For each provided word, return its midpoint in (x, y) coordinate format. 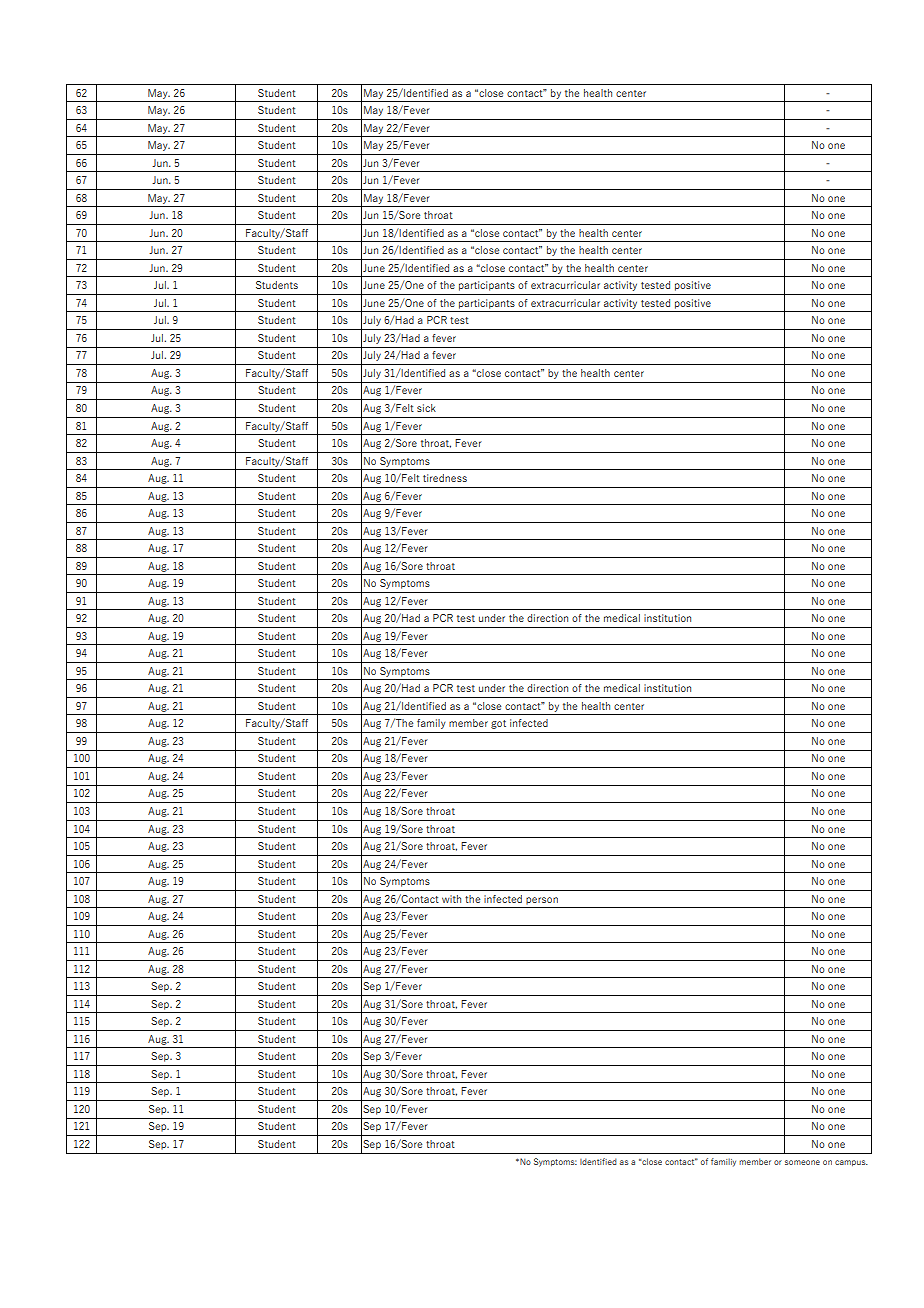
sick (426, 408)
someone (802, 1162)
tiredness (445, 478)
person (542, 901)
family (431, 724)
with (451, 899)
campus (851, 1163)
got (498, 724)
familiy (723, 1162)
